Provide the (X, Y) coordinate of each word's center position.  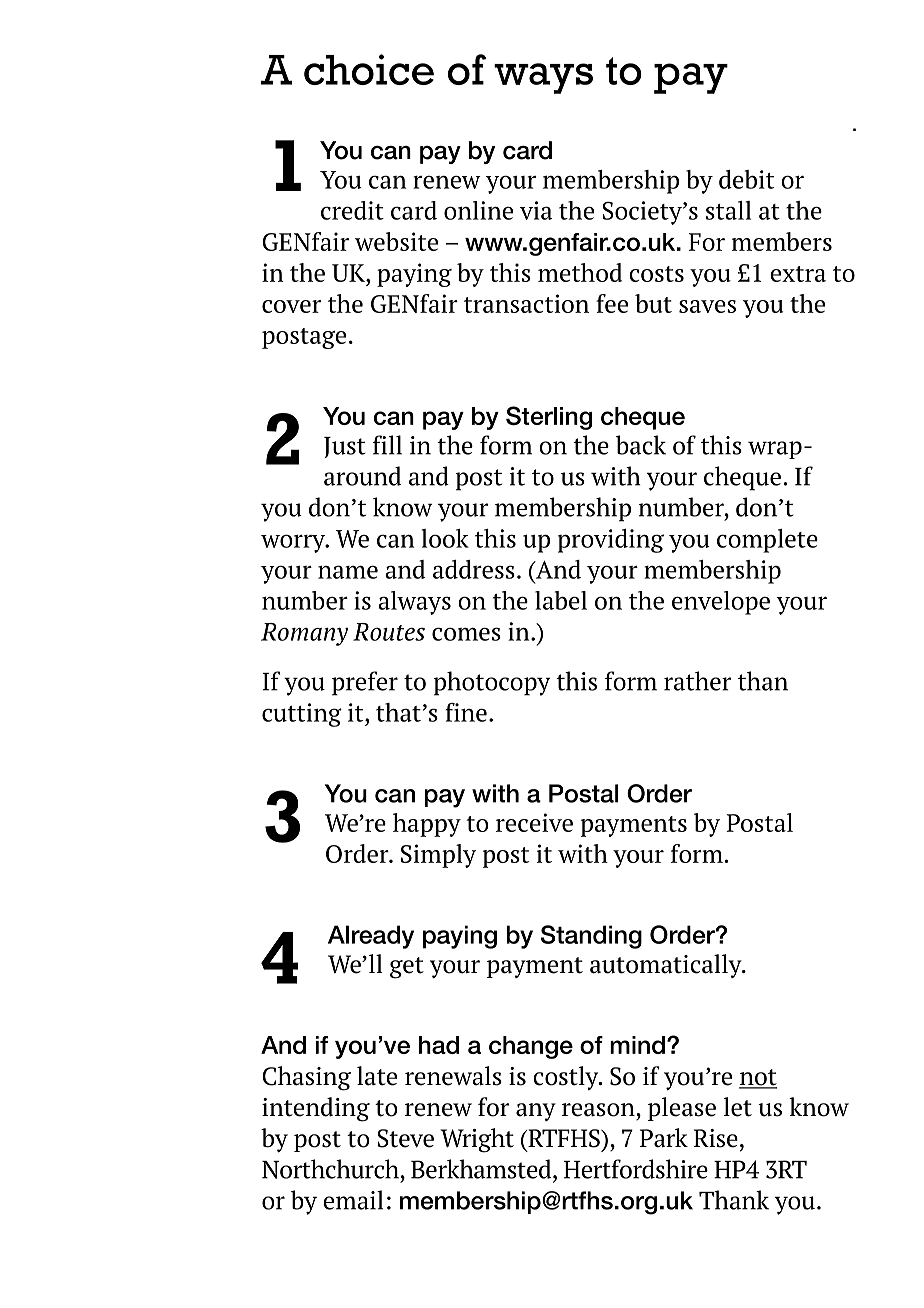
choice (369, 69)
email (353, 1200)
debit (746, 179)
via (536, 210)
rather (697, 681)
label (561, 600)
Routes (389, 632)
